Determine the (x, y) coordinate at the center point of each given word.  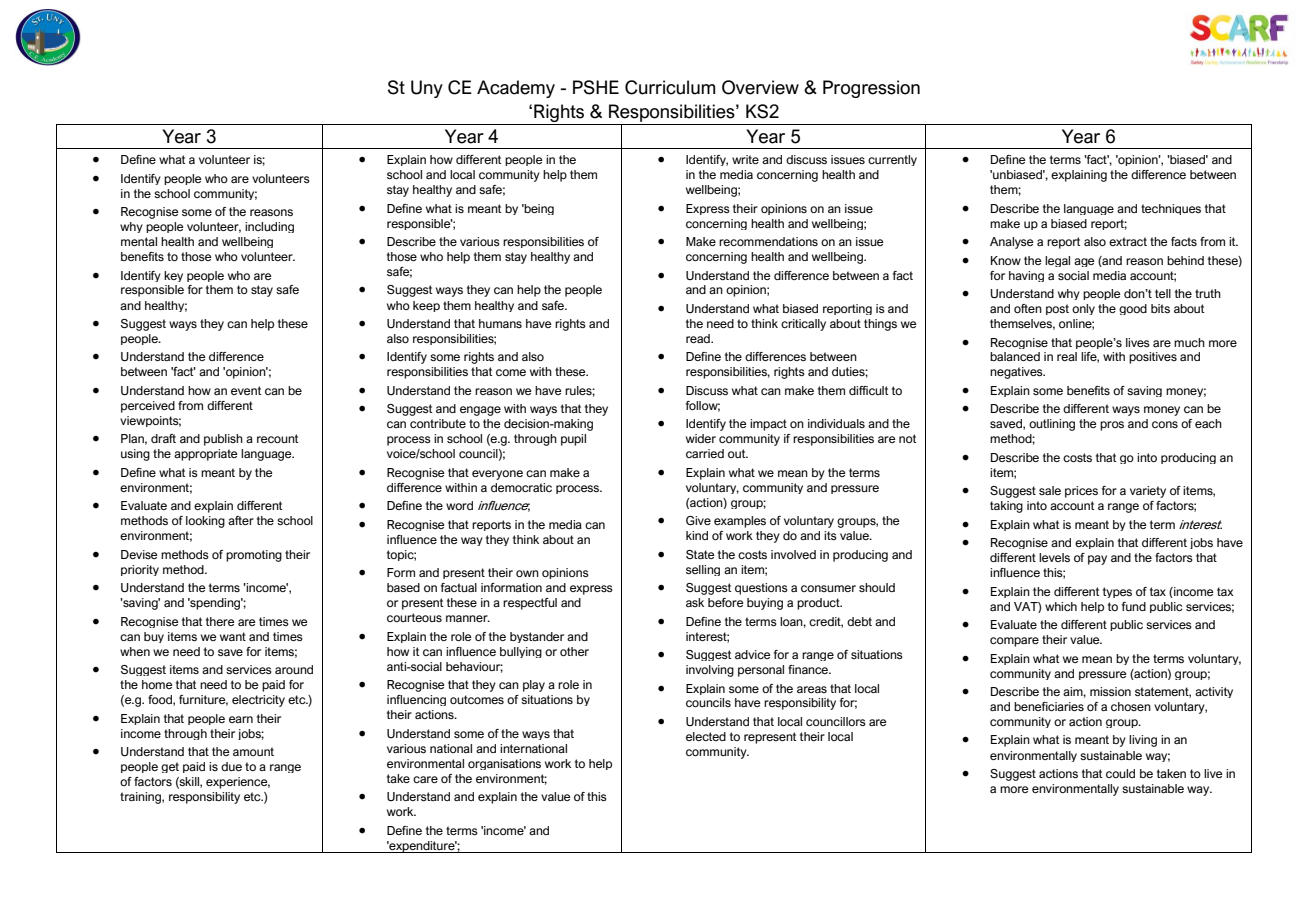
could (1120, 773)
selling (703, 570)
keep (426, 306)
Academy (516, 89)
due (231, 766)
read (699, 338)
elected (706, 736)
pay (1097, 560)
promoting (254, 556)
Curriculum (670, 87)
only (1083, 309)
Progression (871, 89)
